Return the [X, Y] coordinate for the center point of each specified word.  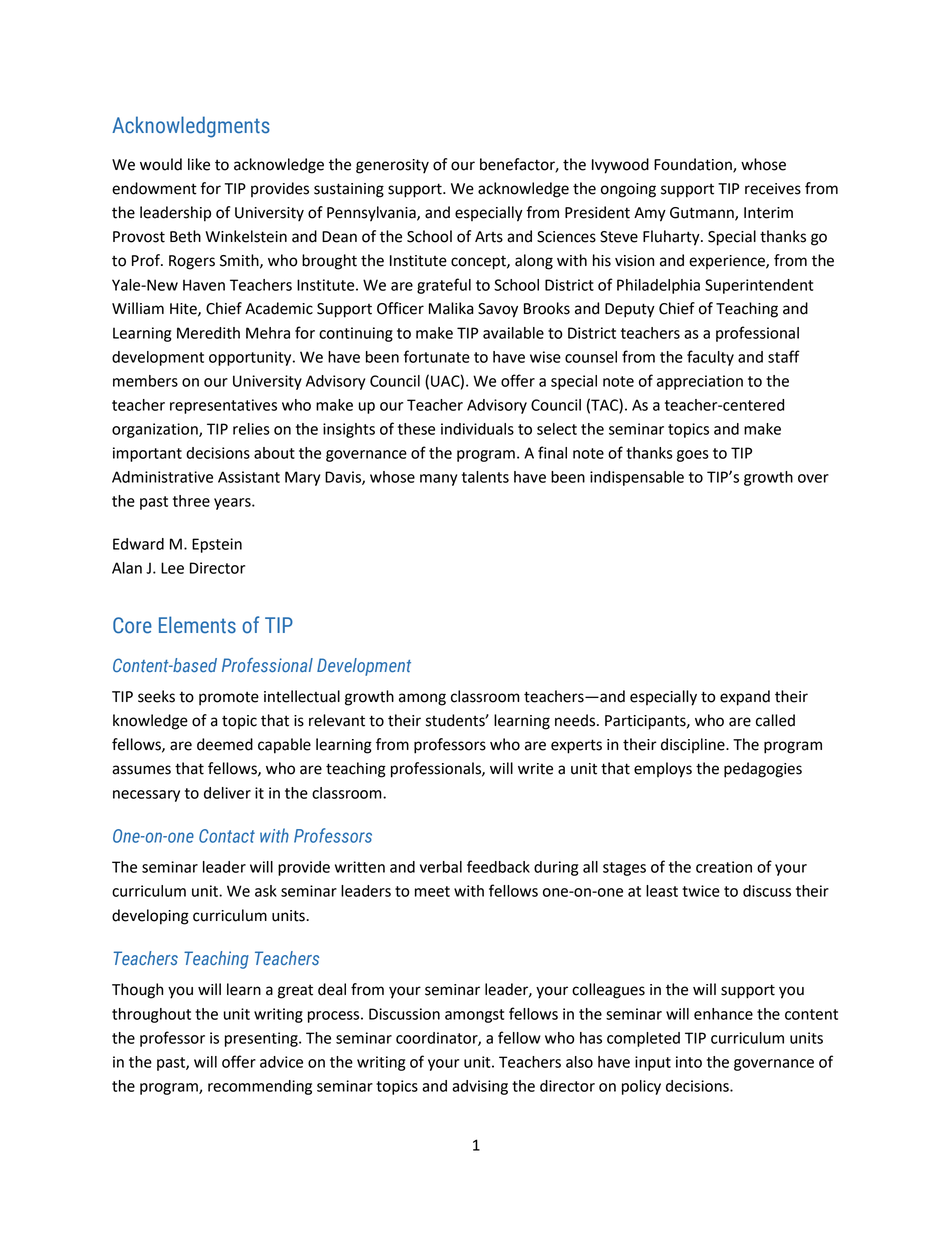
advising [480, 1087]
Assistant [249, 477]
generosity [392, 166]
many [438, 480]
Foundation [694, 165]
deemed [225, 744]
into [689, 1062]
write [535, 769]
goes [693, 456]
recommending [260, 1087]
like [199, 164]
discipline [694, 745]
